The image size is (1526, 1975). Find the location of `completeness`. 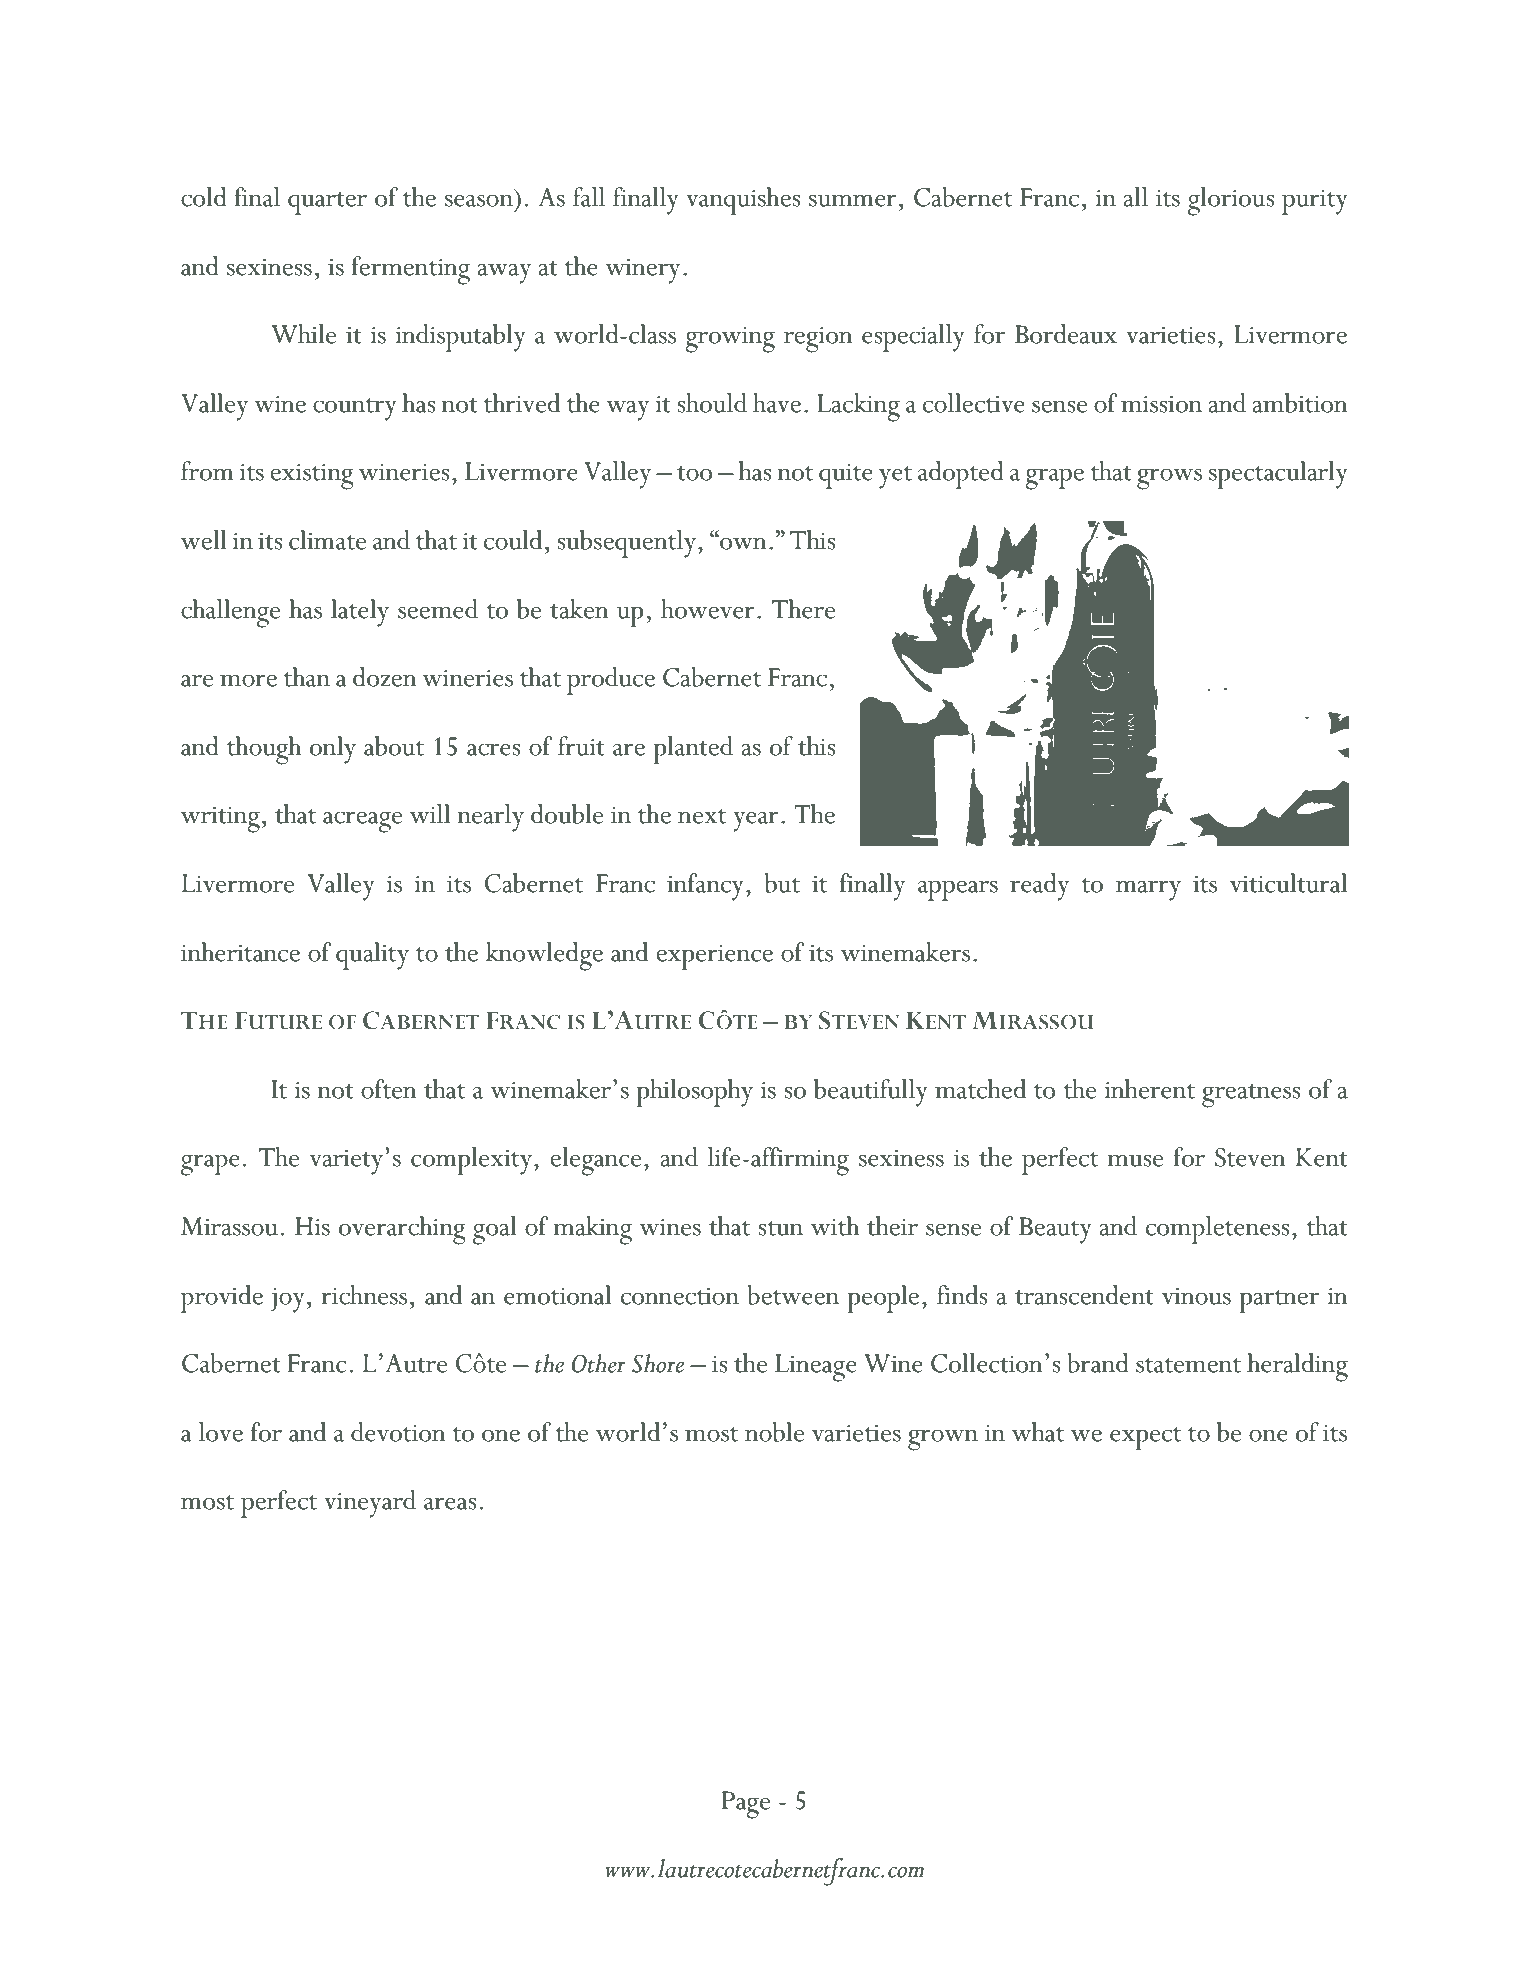

completeness is located at coordinates (1217, 1230).
